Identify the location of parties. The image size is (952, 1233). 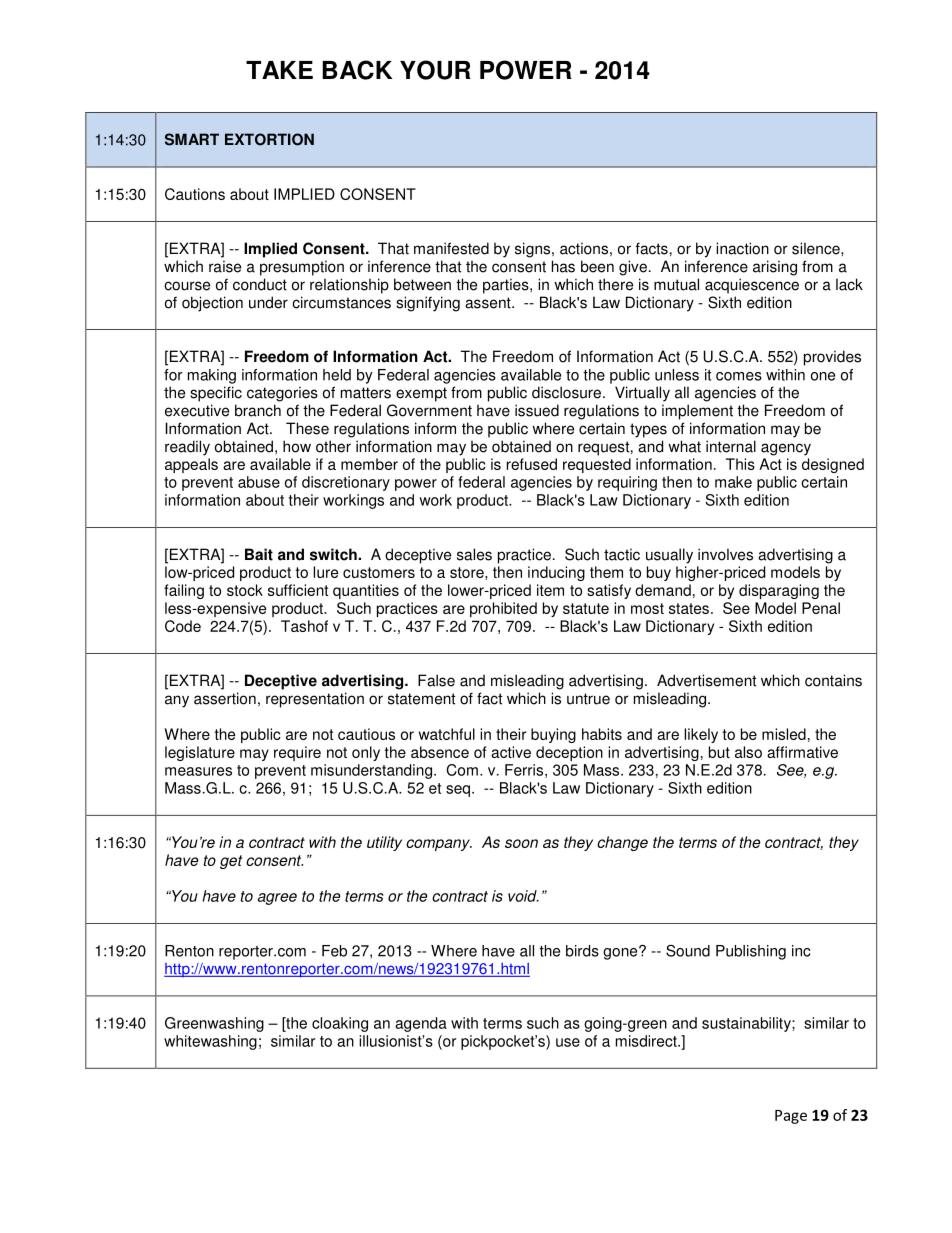
(507, 286).
